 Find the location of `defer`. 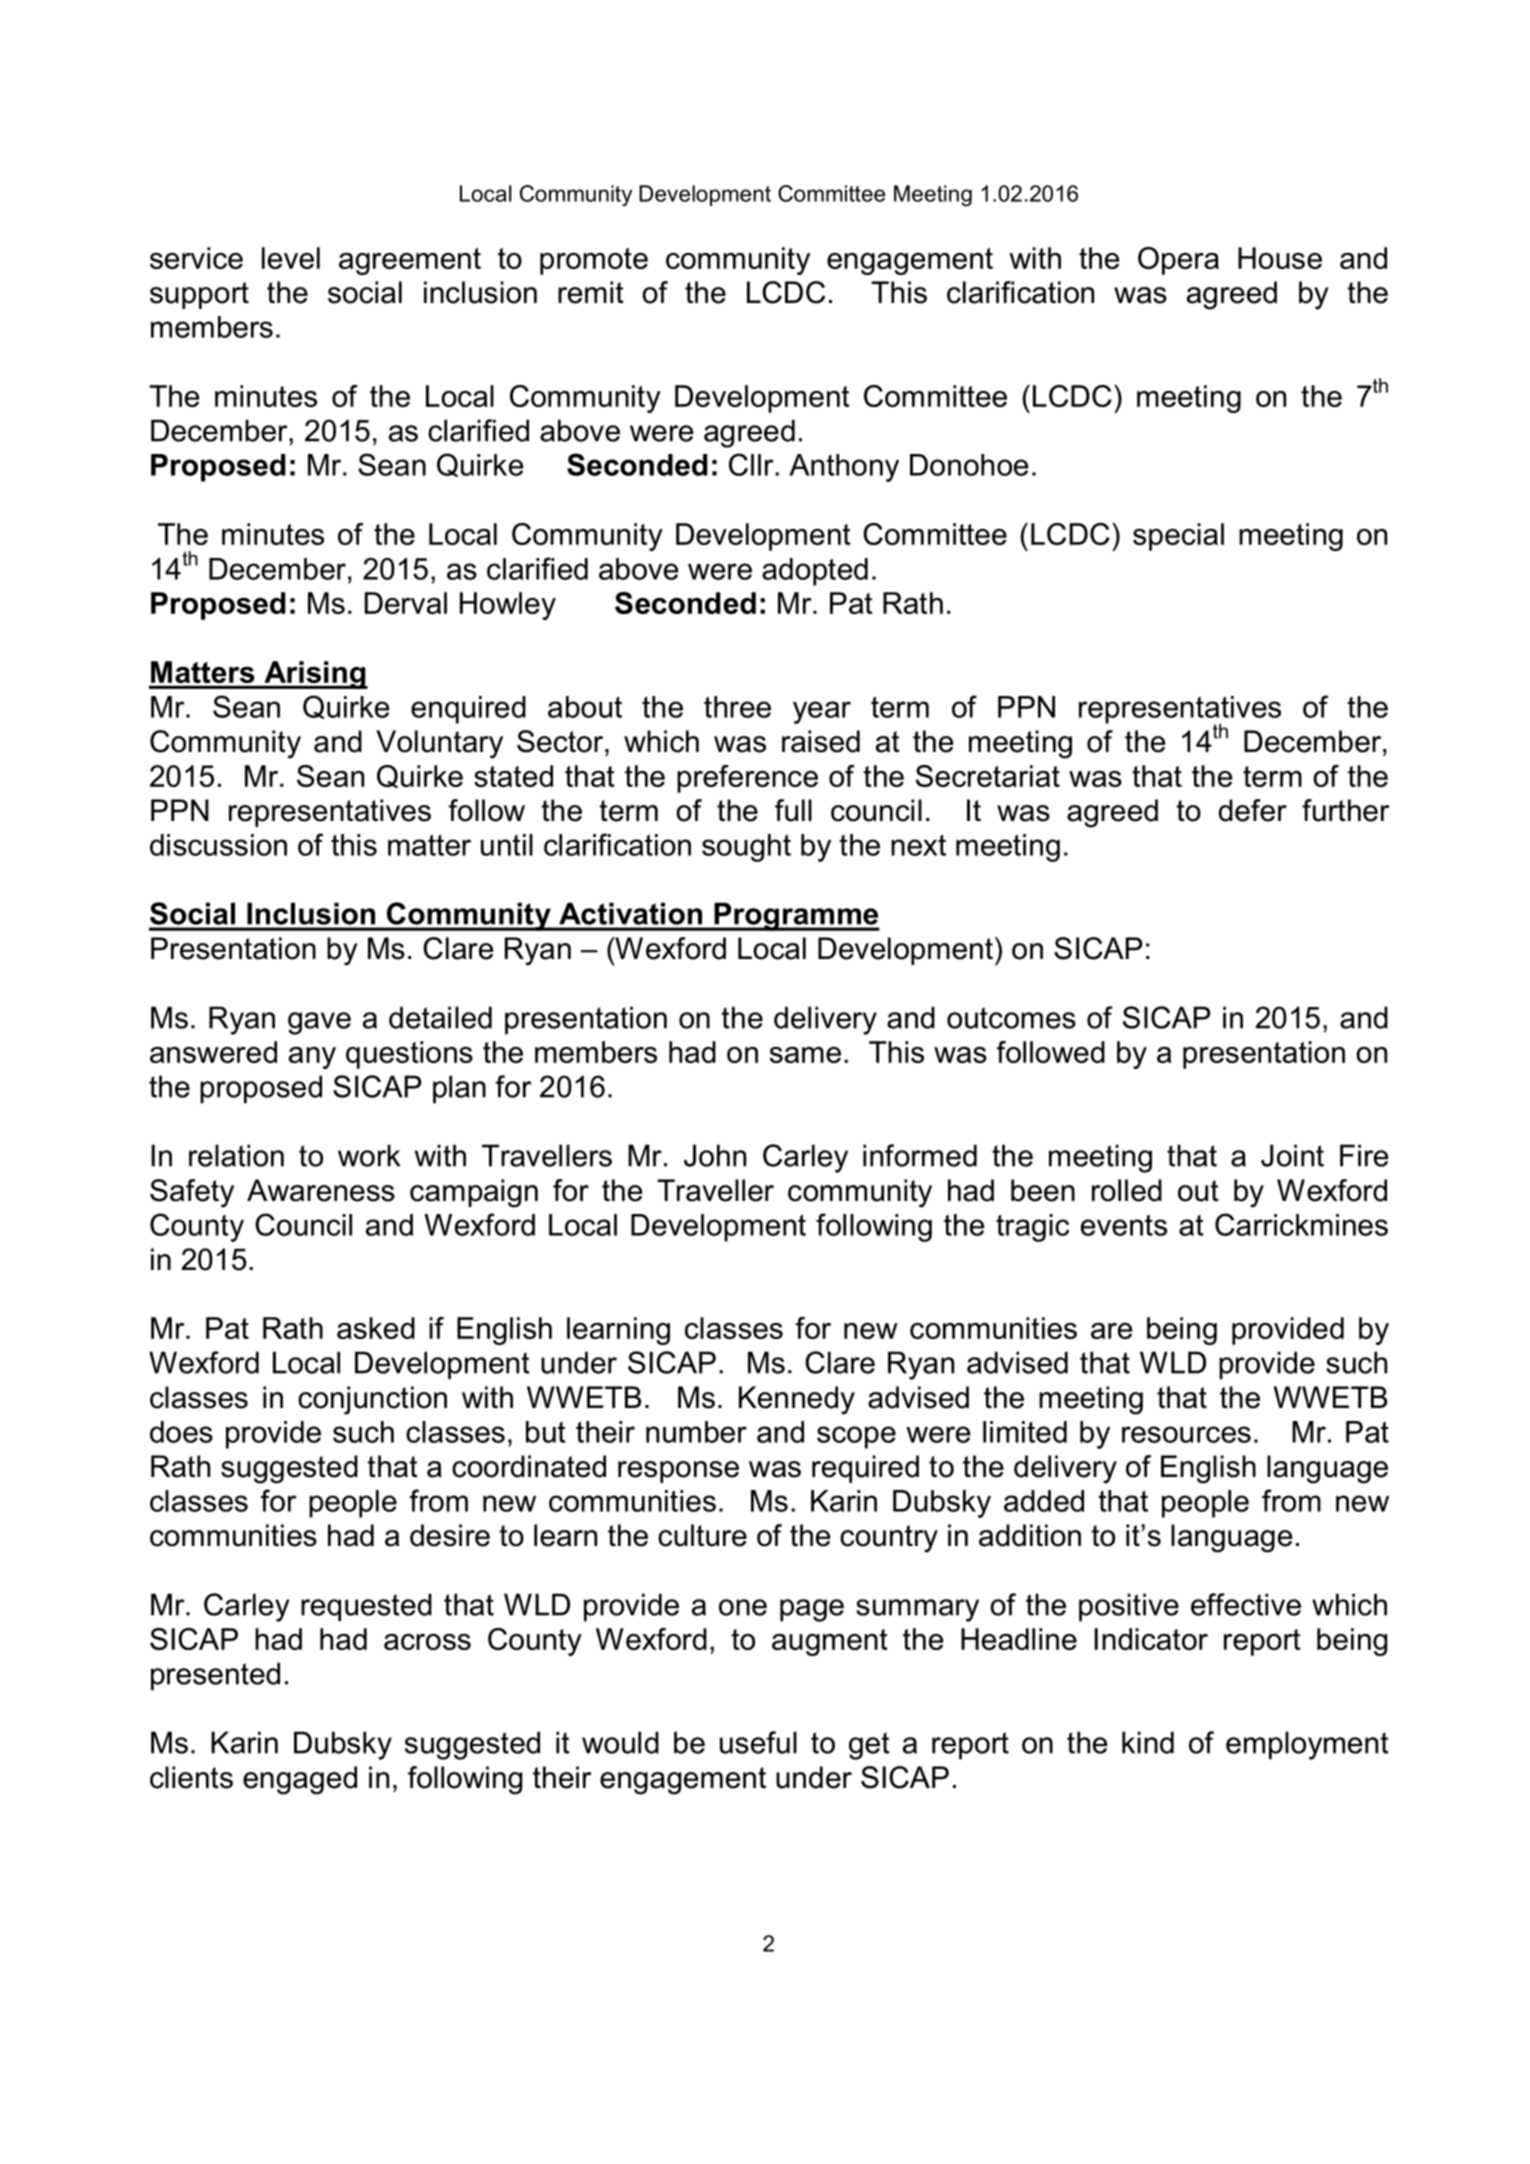

defer is located at coordinates (1253, 810).
